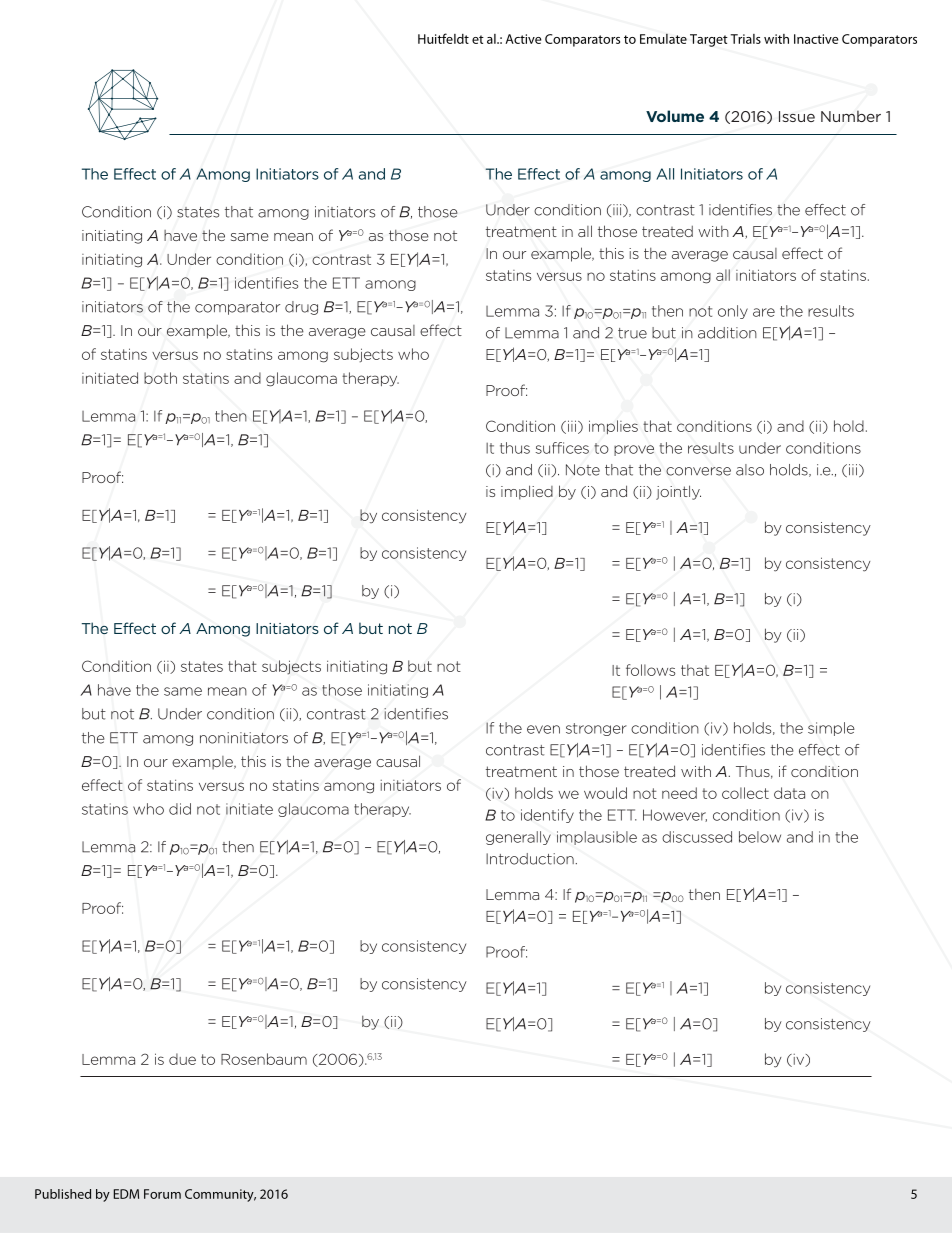 This screenshot has width=952, height=1233. What do you see at coordinates (527, 492) in the screenshot?
I see `implied` at bounding box center [527, 492].
